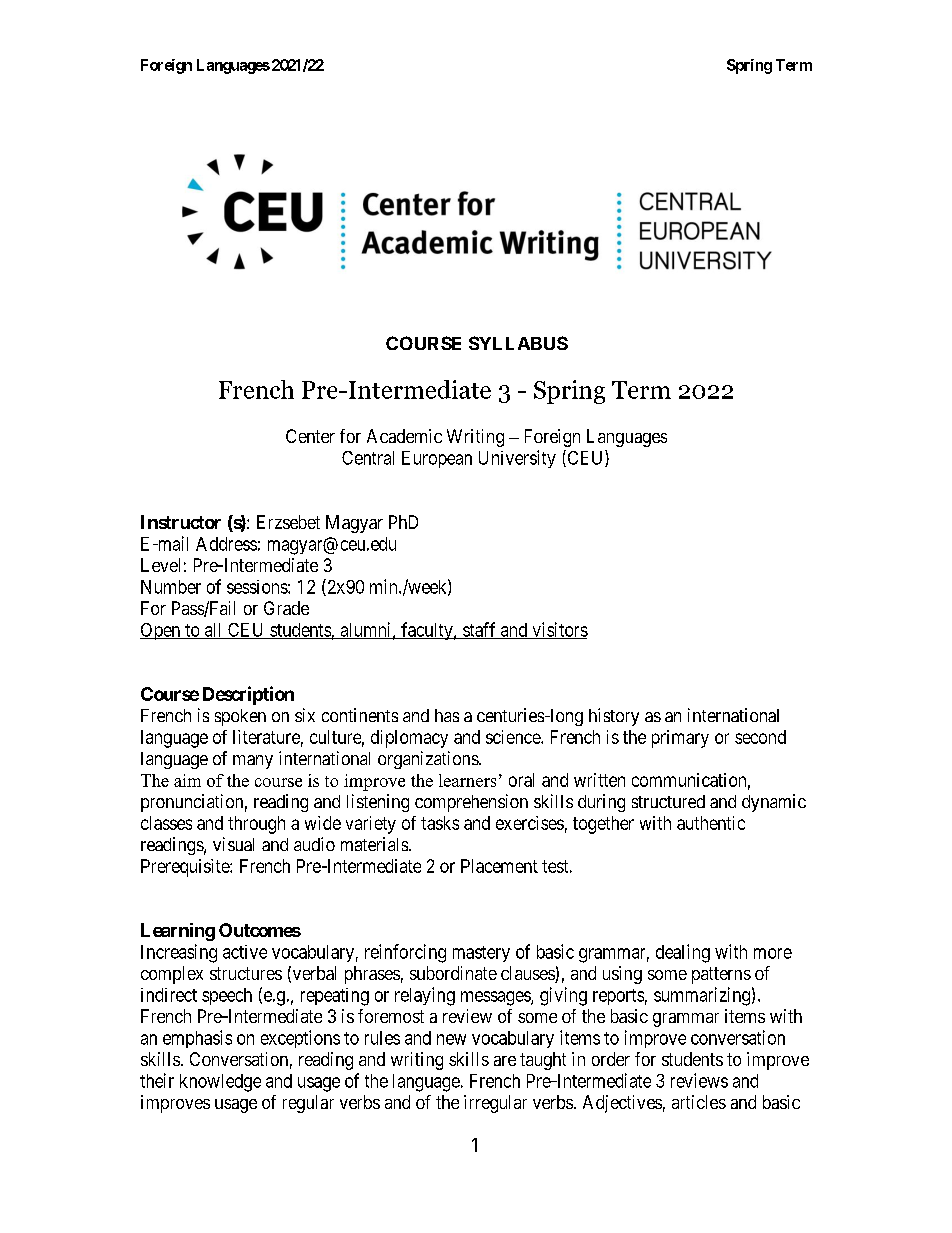 The width and height of the screenshot is (952, 1233). Describe the element at coordinates (505, 1061) in the screenshot. I see `are` at that location.
